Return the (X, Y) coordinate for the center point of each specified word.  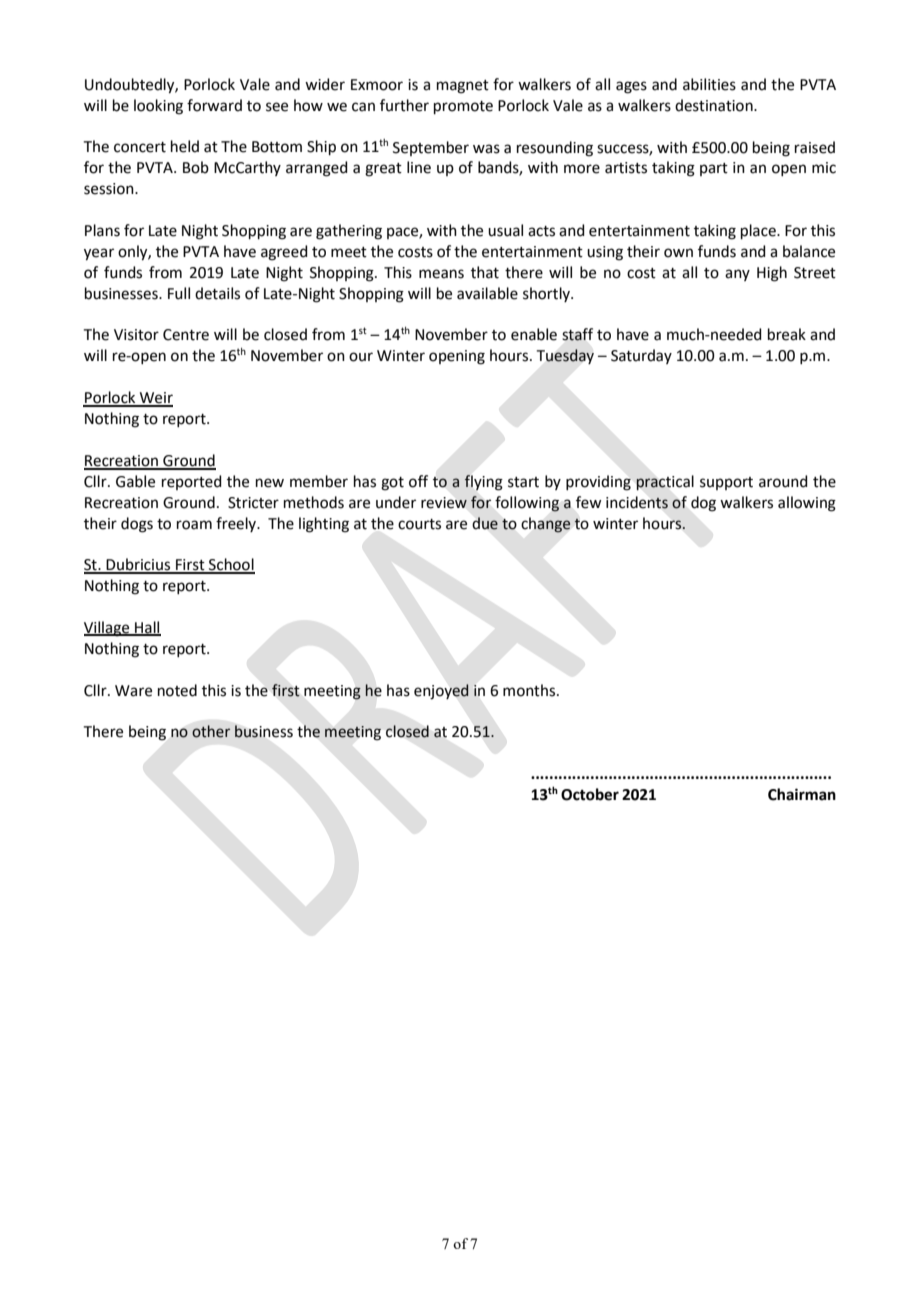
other (211, 731)
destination (715, 105)
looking (158, 107)
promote (463, 107)
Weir (155, 399)
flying (483, 483)
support (726, 483)
